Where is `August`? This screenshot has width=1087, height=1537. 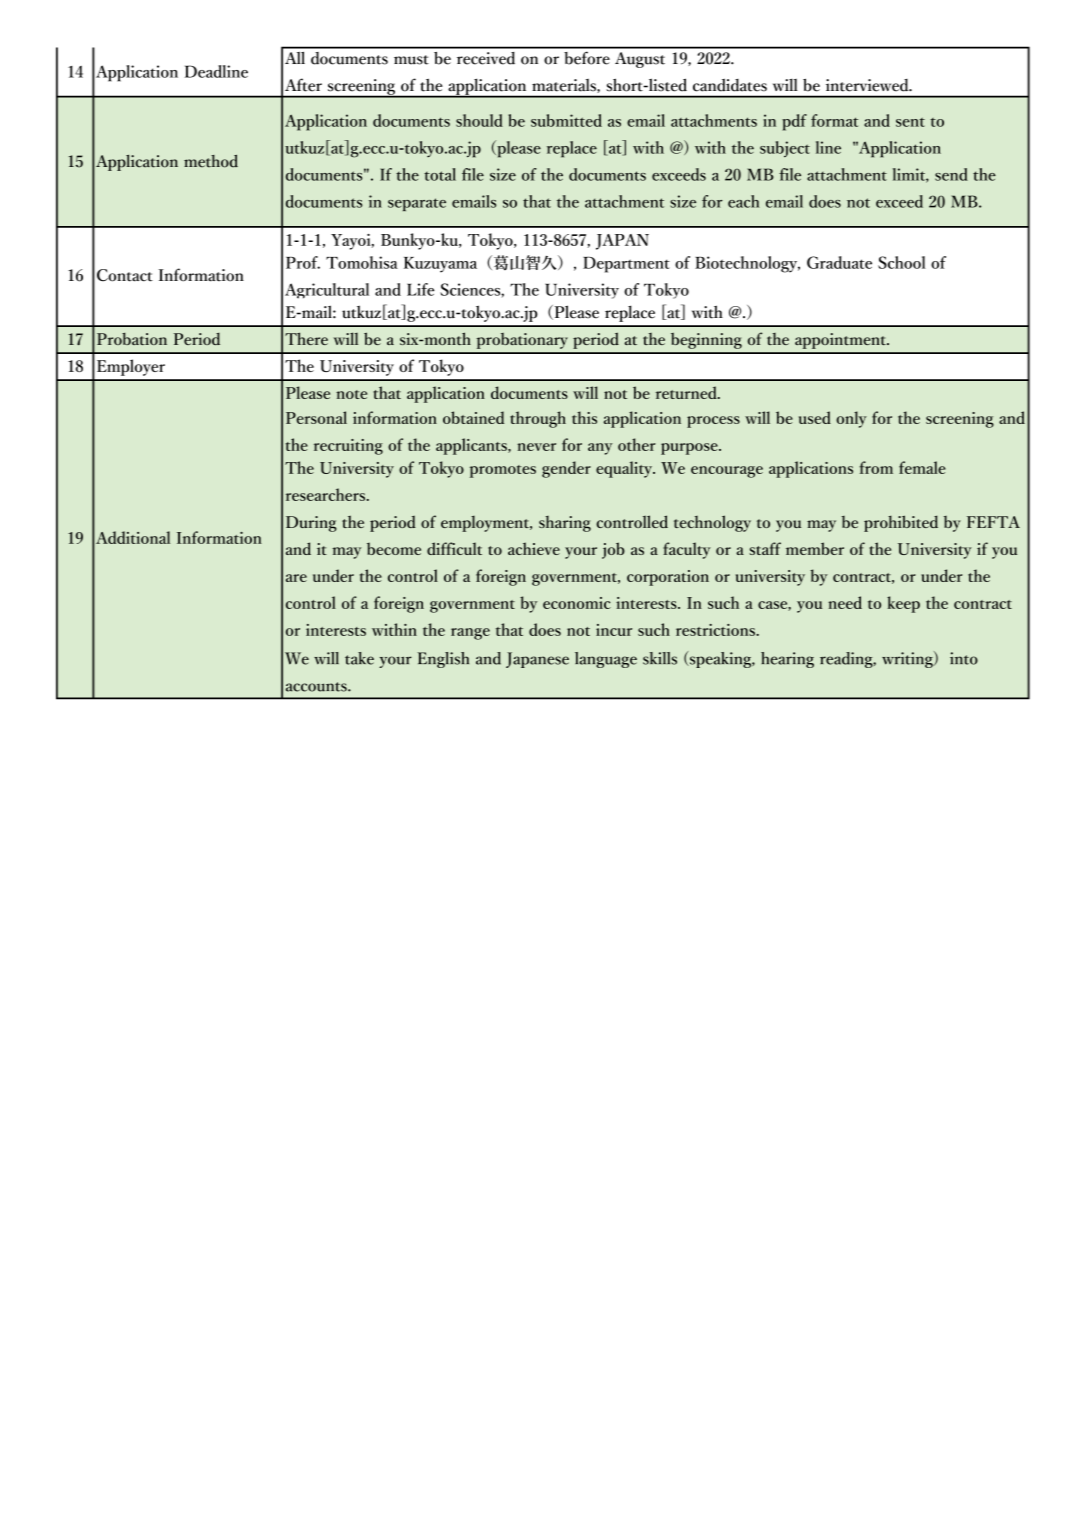
August is located at coordinates (640, 60).
